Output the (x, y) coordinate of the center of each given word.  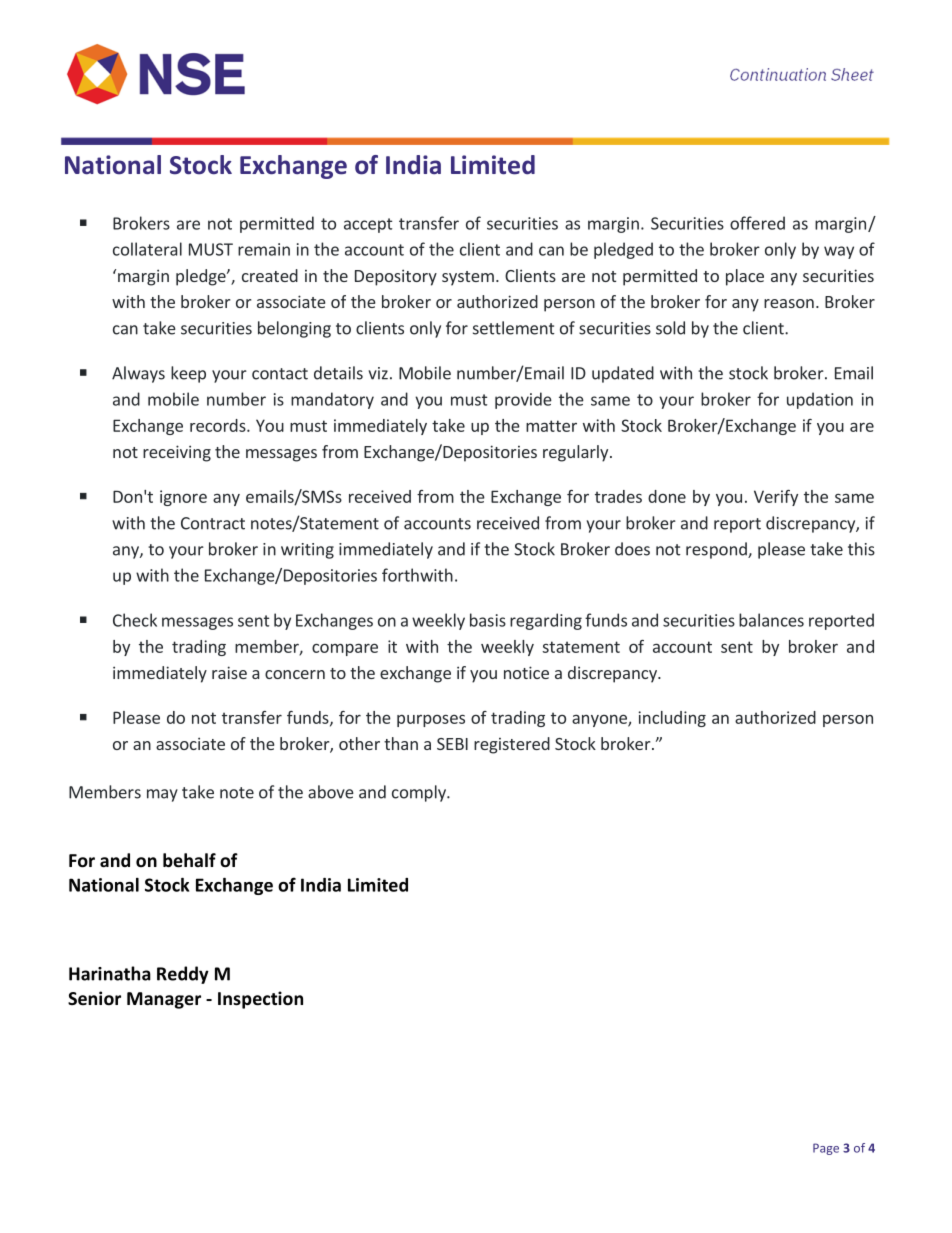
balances (771, 620)
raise (229, 672)
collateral (147, 249)
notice (526, 672)
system (468, 278)
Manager (164, 1000)
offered (757, 223)
